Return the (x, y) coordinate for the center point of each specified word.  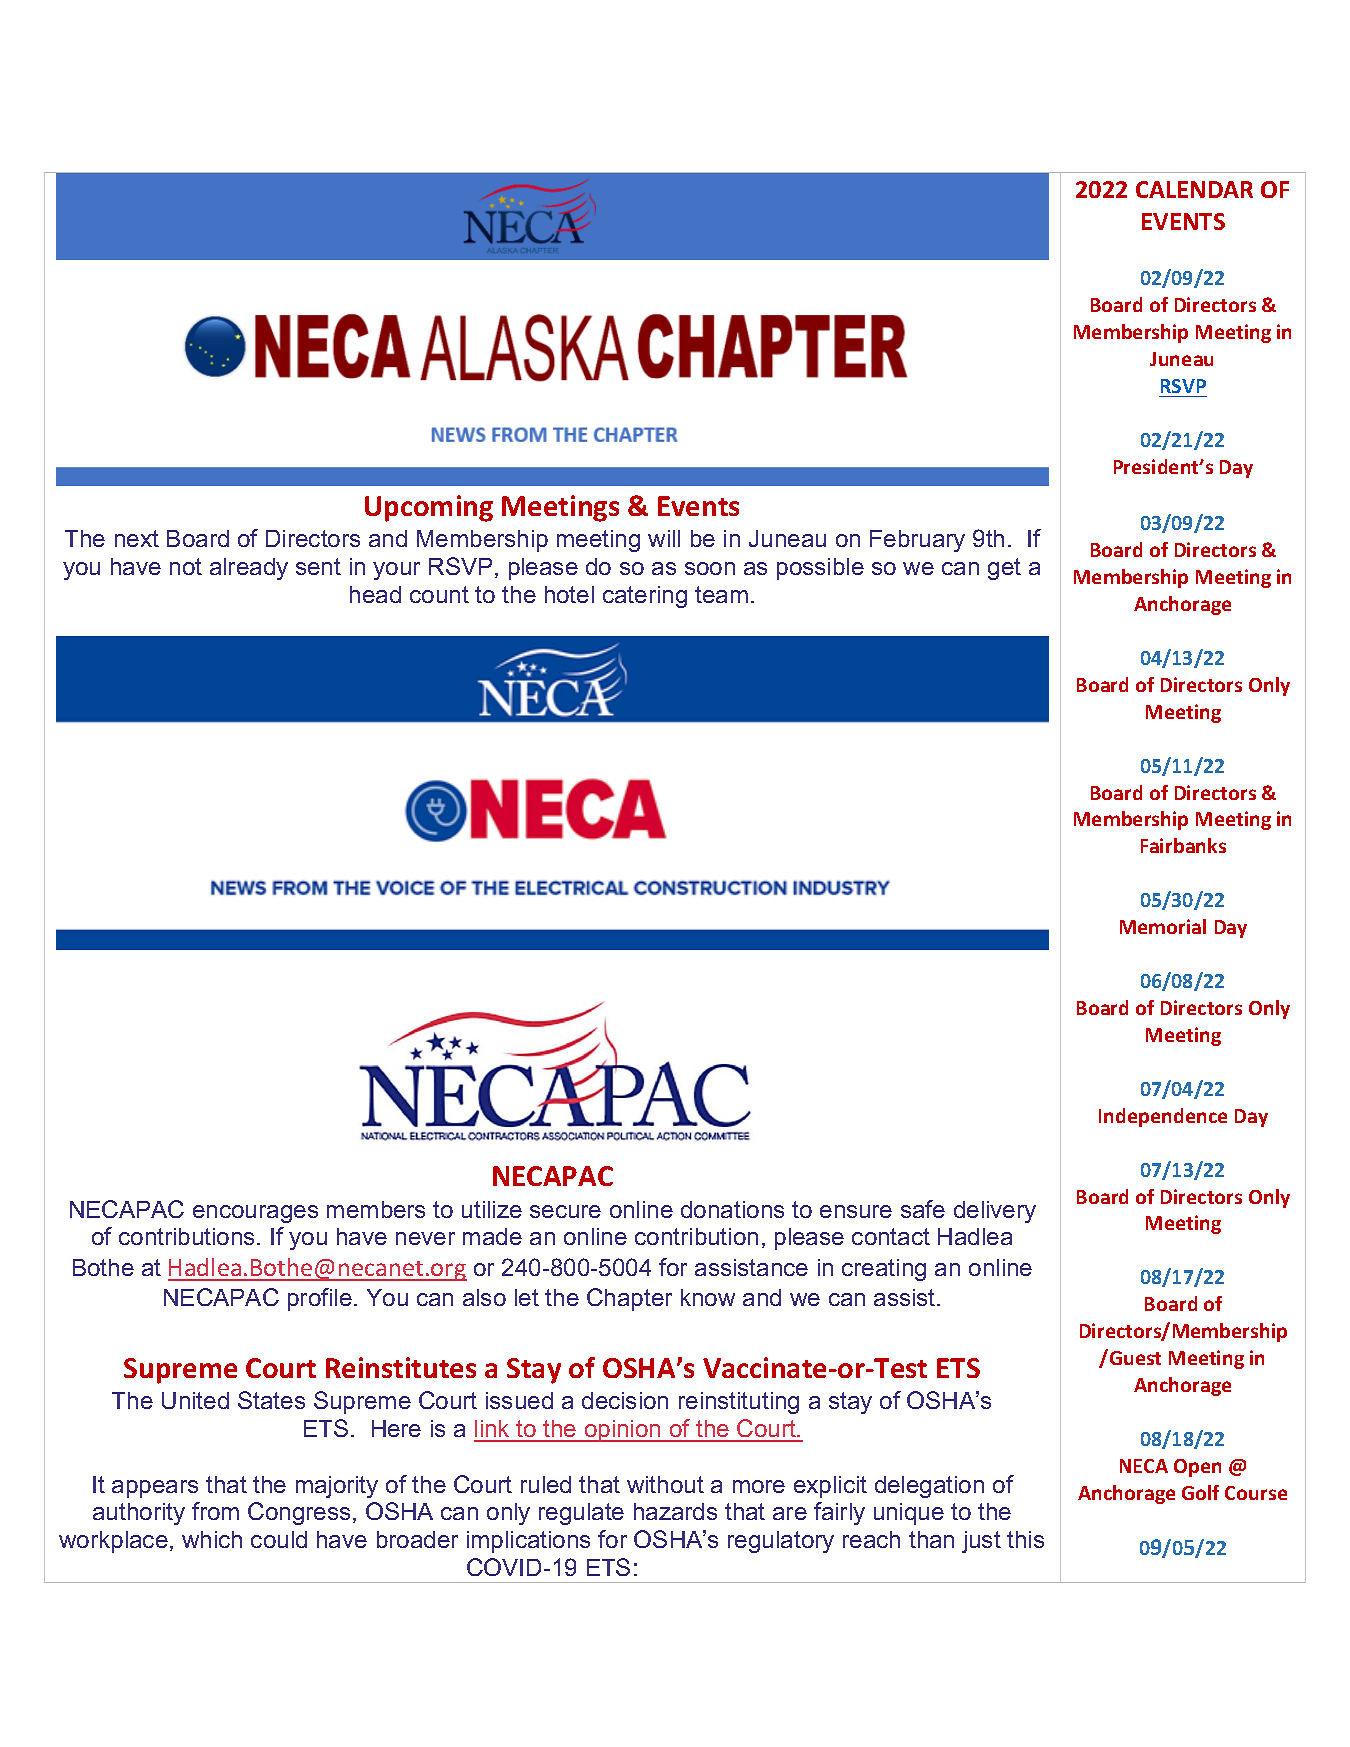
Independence (1163, 1117)
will (664, 538)
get (1004, 569)
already (249, 569)
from (215, 1511)
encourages (255, 1214)
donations (732, 1209)
